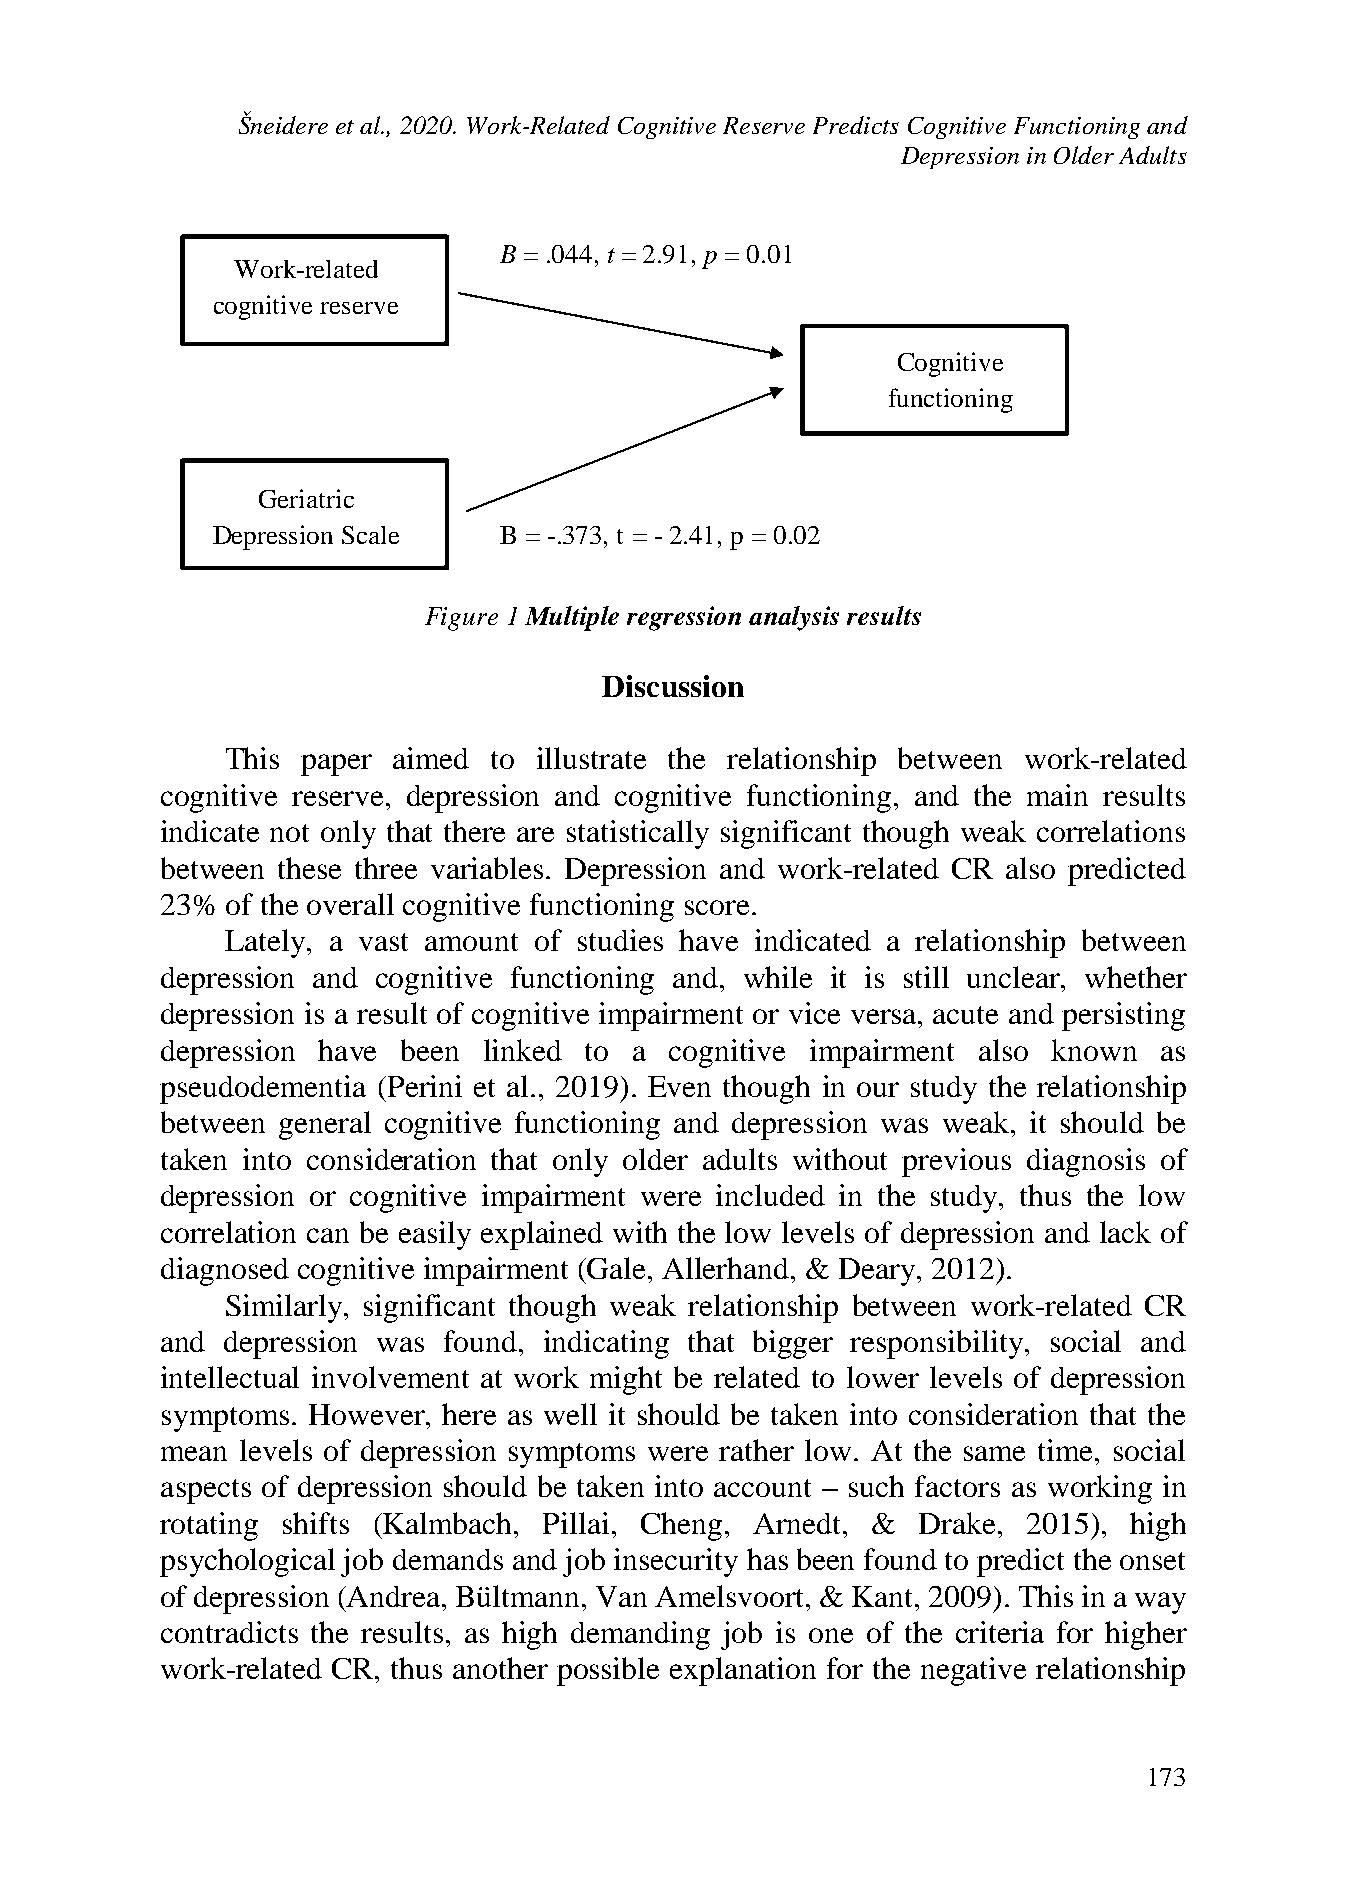 This screenshot has height=1904, width=1347. What do you see at coordinates (684, 618) in the screenshot?
I see `regression` at bounding box center [684, 618].
